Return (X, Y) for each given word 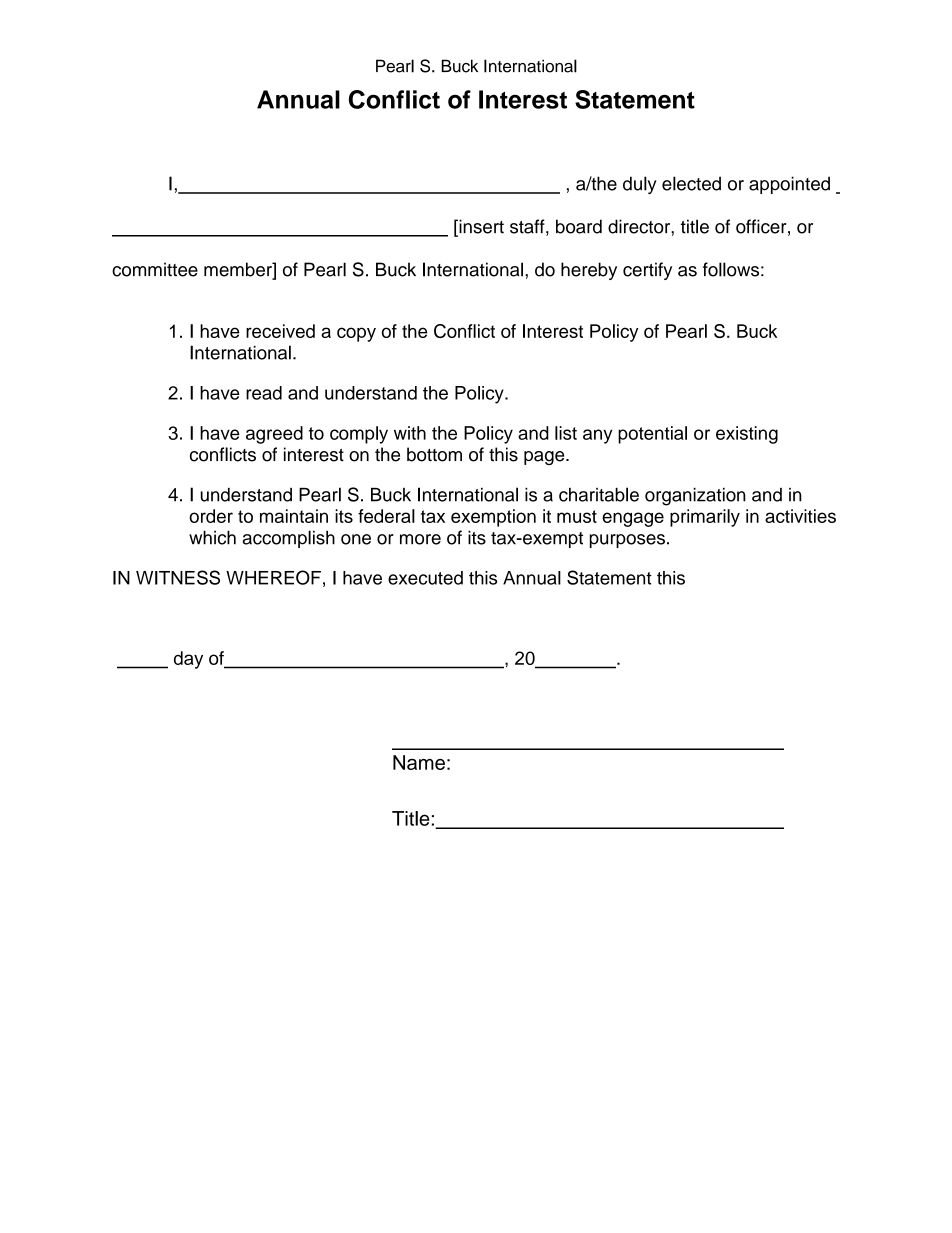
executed (425, 578)
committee (155, 269)
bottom (434, 454)
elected (691, 183)
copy (356, 334)
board (579, 226)
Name (419, 762)
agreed (274, 435)
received (280, 331)
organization (695, 497)
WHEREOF (273, 577)
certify (647, 271)
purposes (627, 541)
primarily (705, 518)
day (188, 660)
